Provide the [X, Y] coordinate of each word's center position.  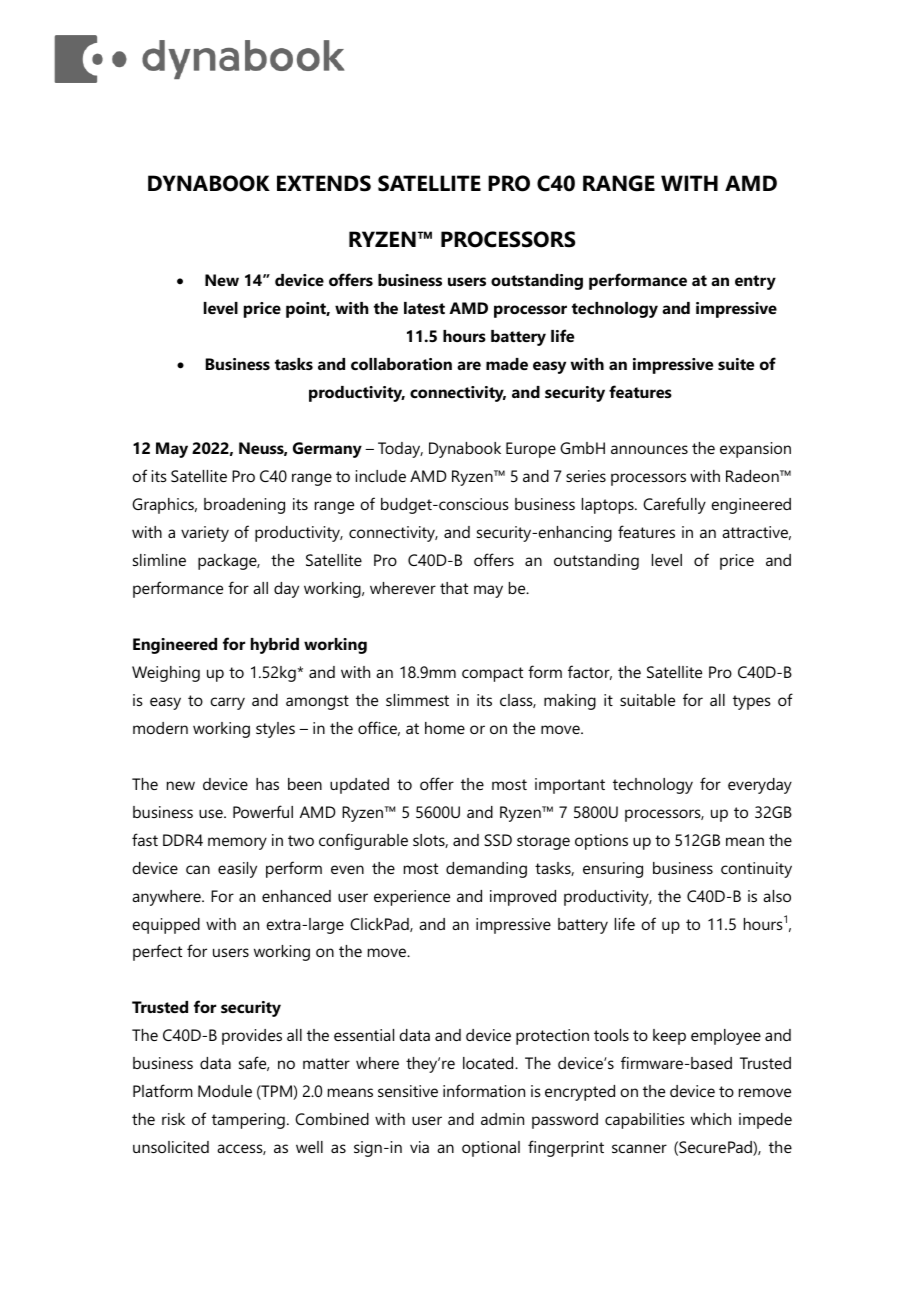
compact [492, 674]
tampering [248, 1121]
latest [424, 308]
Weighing [166, 674]
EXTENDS [324, 183]
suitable [647, 700]
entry [755, 282]
